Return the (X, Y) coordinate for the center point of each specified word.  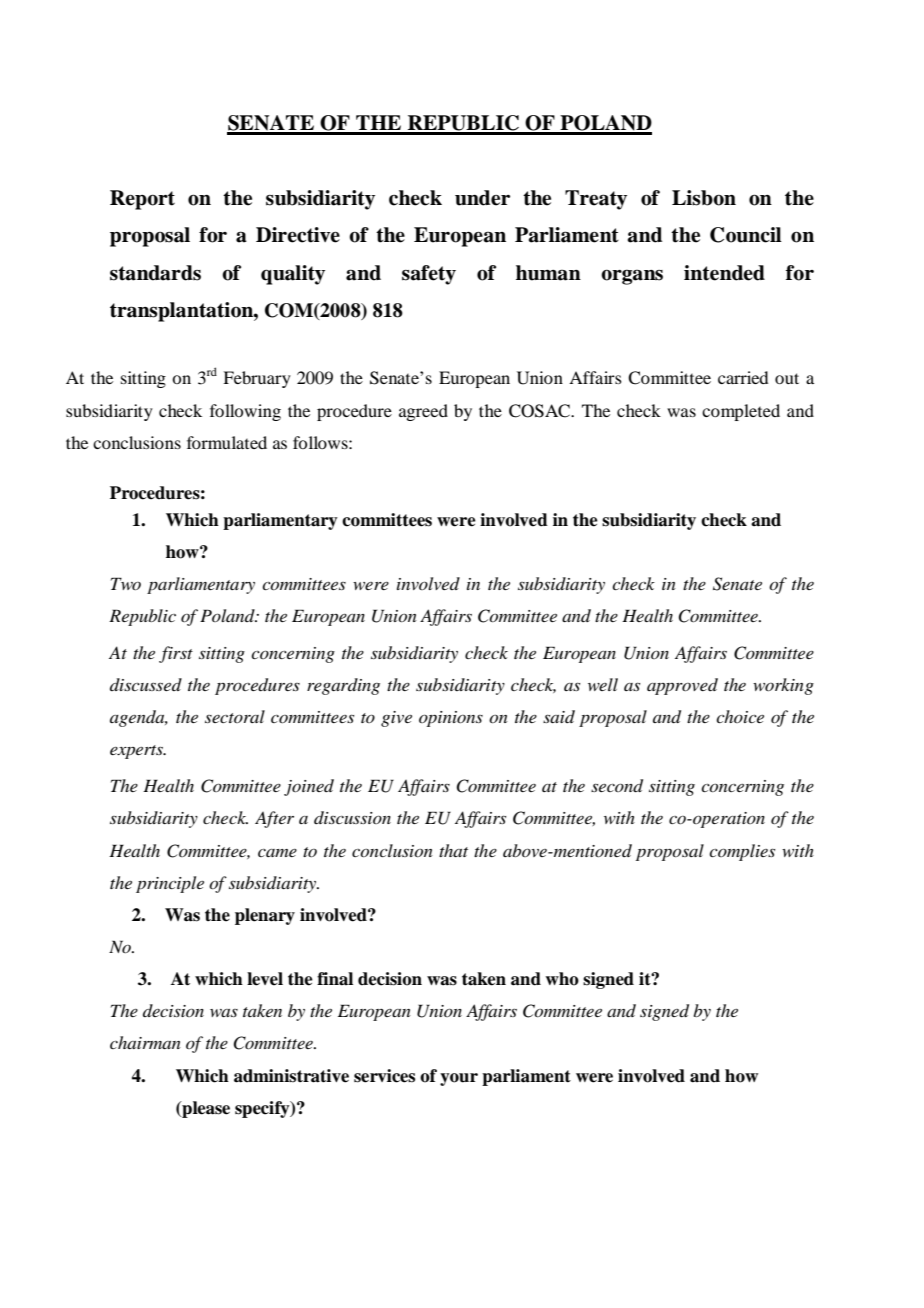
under (482, 198)
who (562, 979)
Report (142, 200)
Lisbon (704, 198)
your (459, 1079)
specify (263, 1109)
